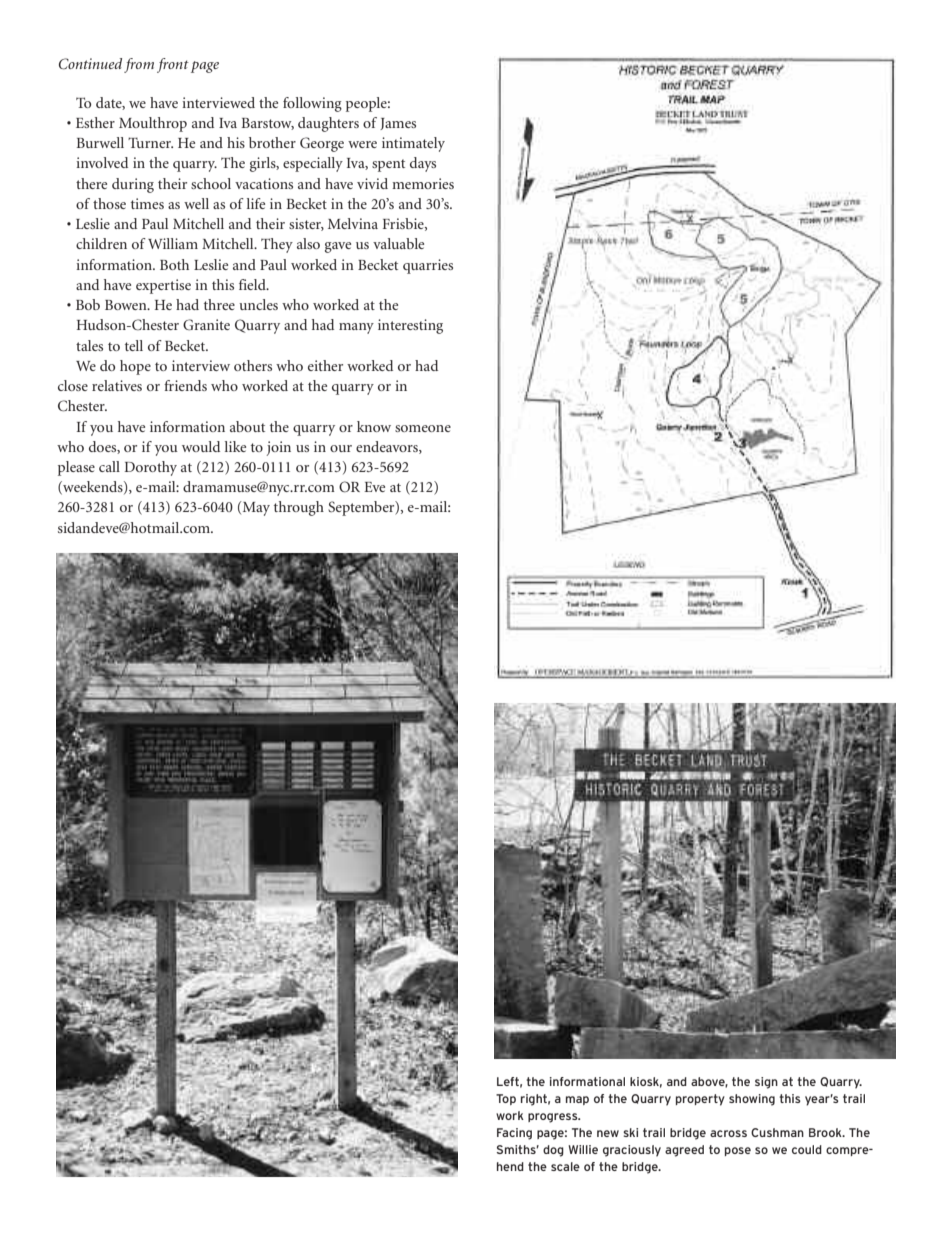 The width and height of the document is (952, 1233). What do you see at coordinates (506, 1099) in the document?
I see `Top` at bounding box center [506, 1099].
